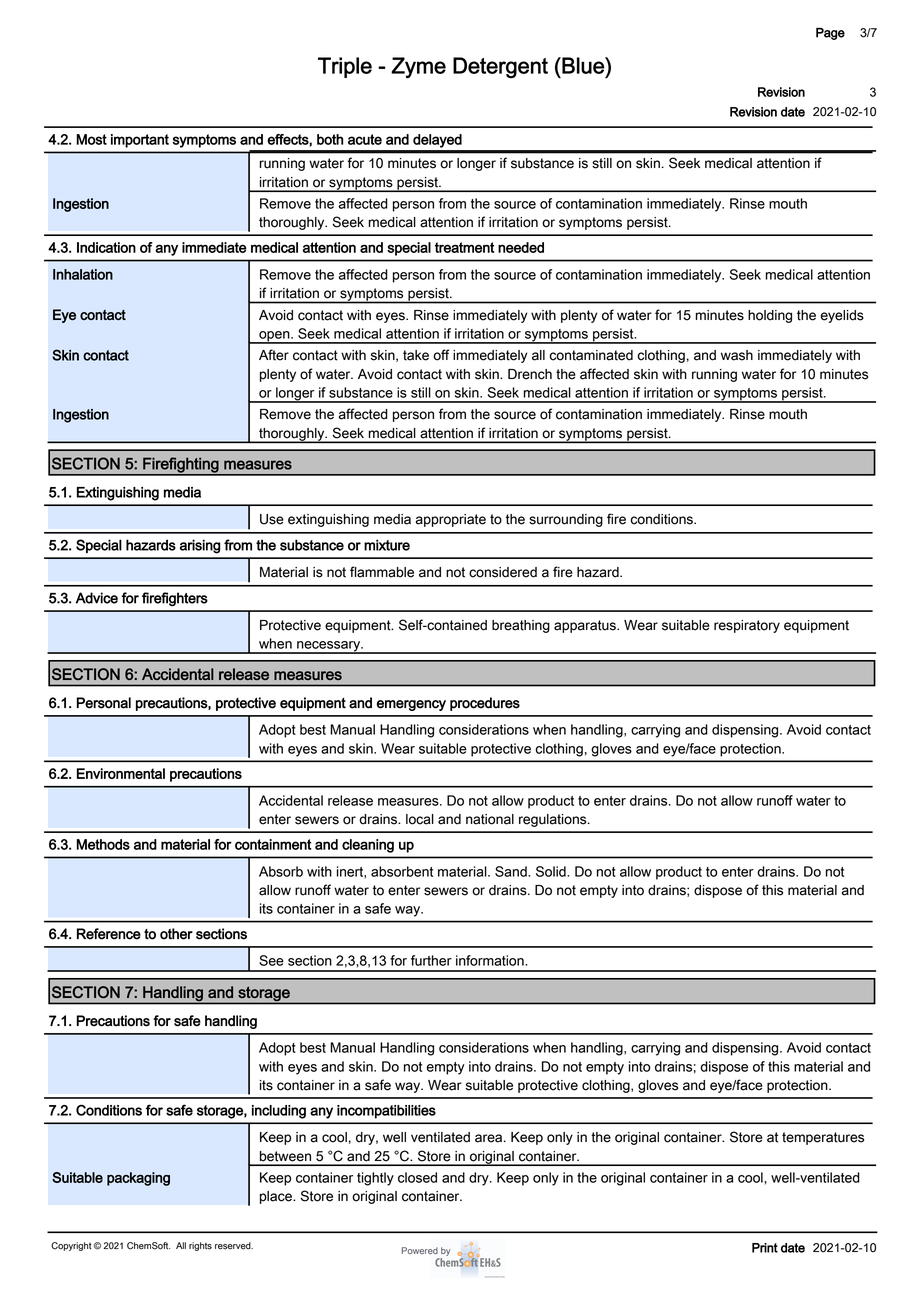 This screenshot has height=1307, width=924. Describe the element at coordinates (747, 626) in the screenshot. I see `respiratory` at that location.
